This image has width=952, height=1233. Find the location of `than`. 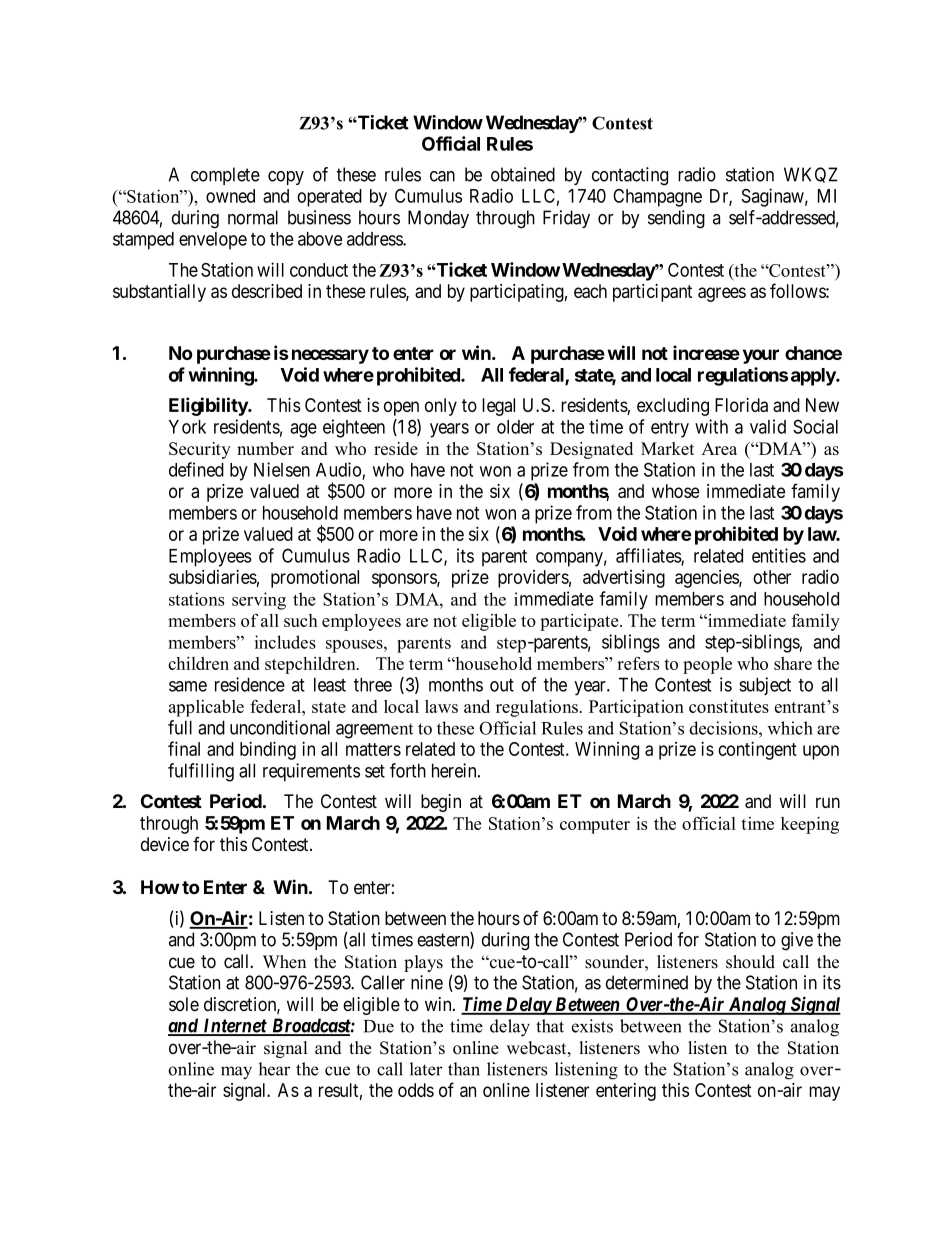

than is located at coordinates (464, 1069).
